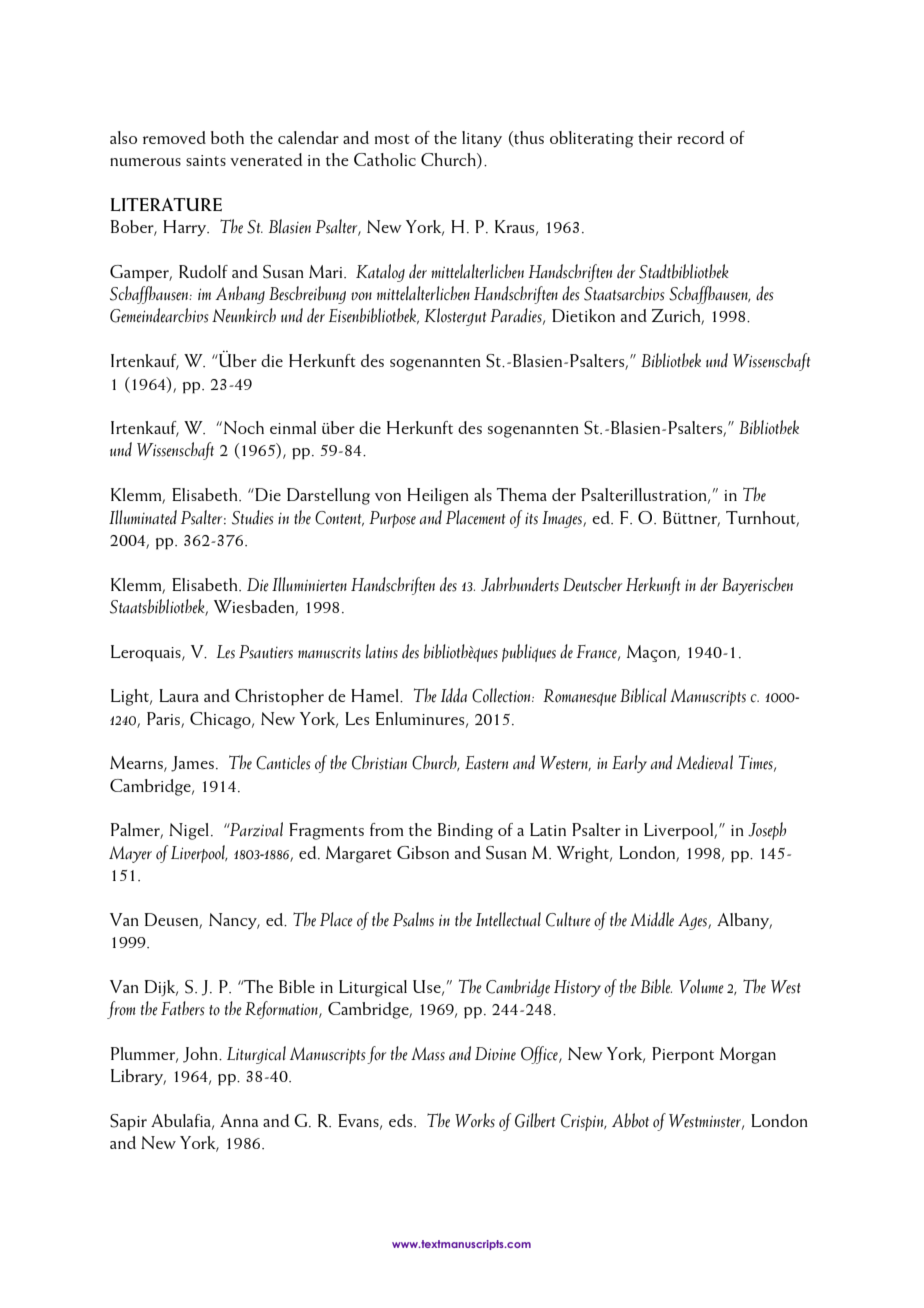  Describe the element at coordinates (683, 1055) in the page. I see `Pierpont` at that location.
